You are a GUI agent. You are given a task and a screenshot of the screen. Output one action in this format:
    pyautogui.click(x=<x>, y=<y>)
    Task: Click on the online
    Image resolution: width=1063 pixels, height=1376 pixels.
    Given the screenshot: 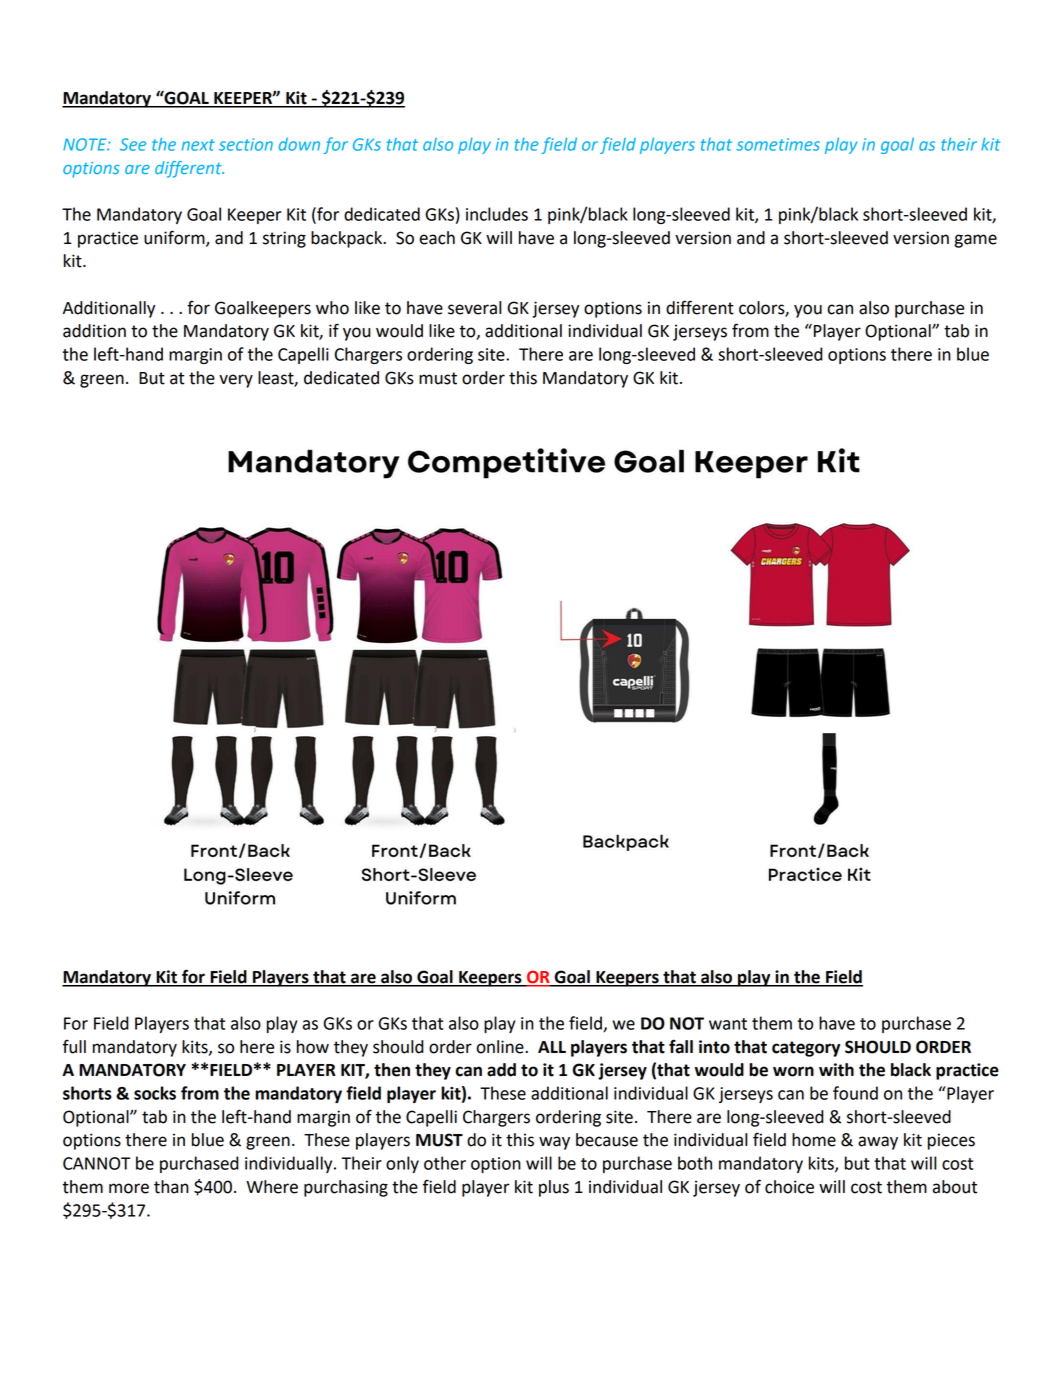 What is the action you would take?
    pyautogui.click(x=501, y=1047)
